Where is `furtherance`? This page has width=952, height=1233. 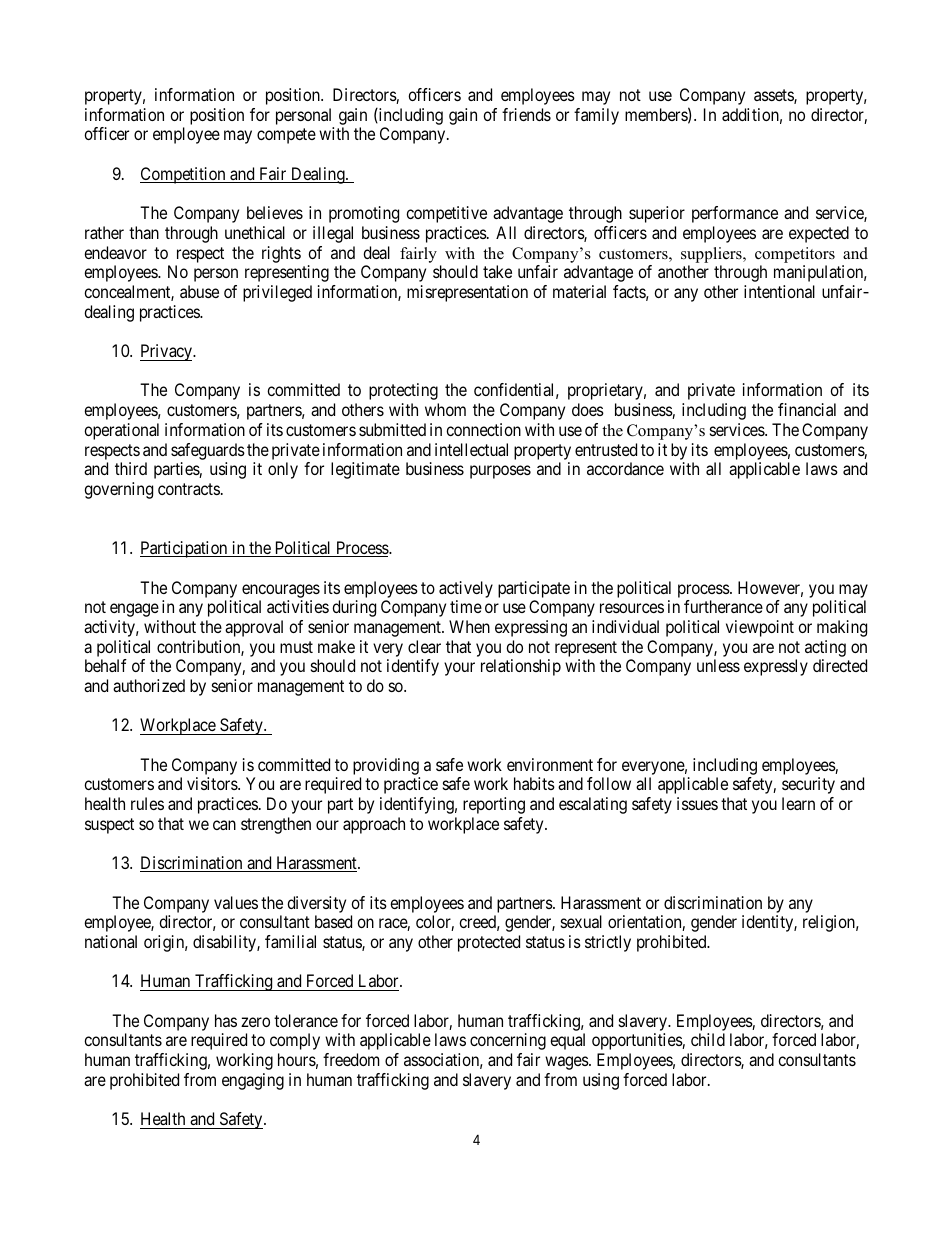
furtherance is located at coordinates (723, 606).
